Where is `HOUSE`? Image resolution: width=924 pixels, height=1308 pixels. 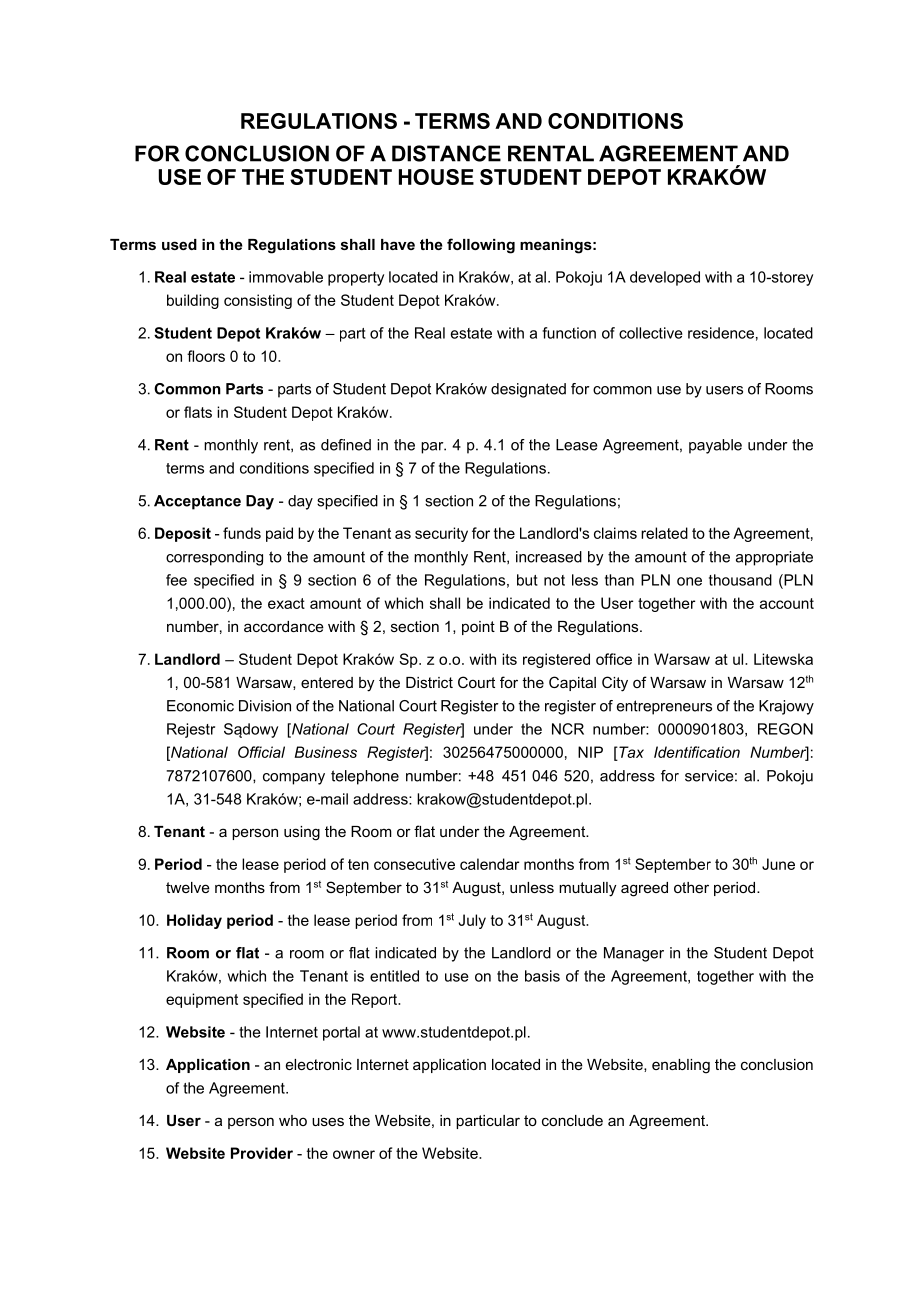 HOUSE is located at coordinates (436, 177).
